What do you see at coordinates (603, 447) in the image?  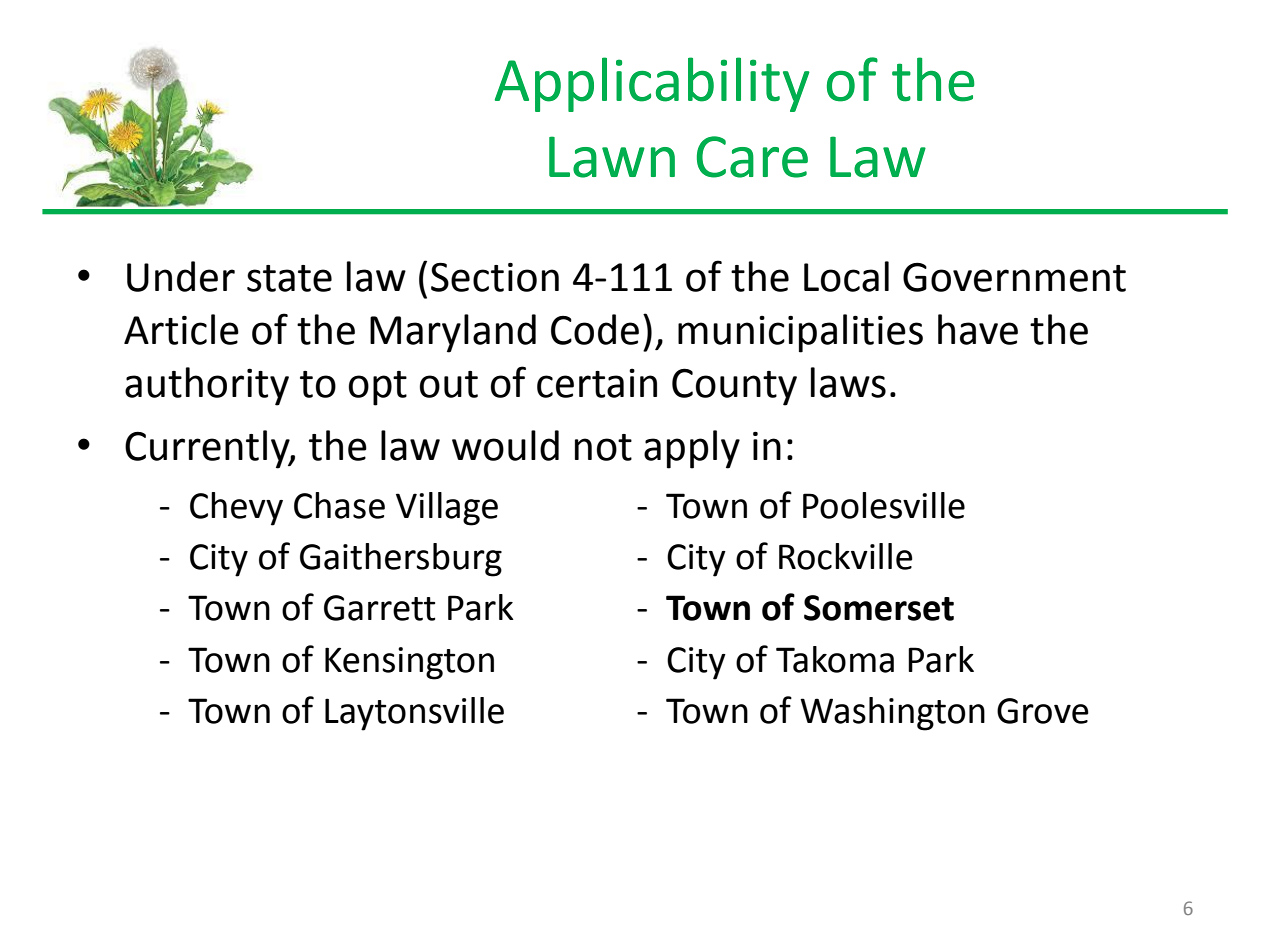 I see `not` at bounding box center [603, 447].
